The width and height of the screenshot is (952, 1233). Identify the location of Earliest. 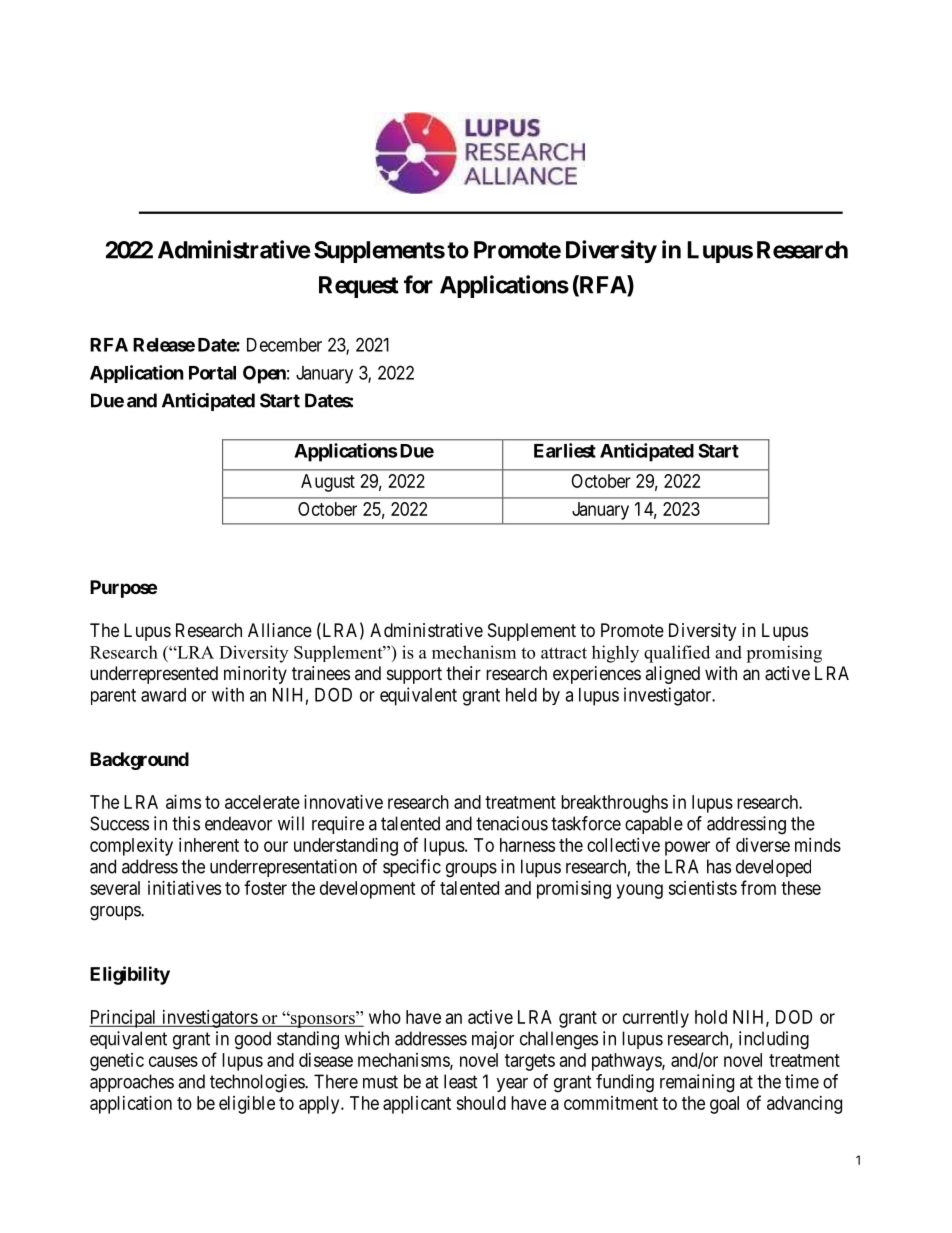
(565, 450).
